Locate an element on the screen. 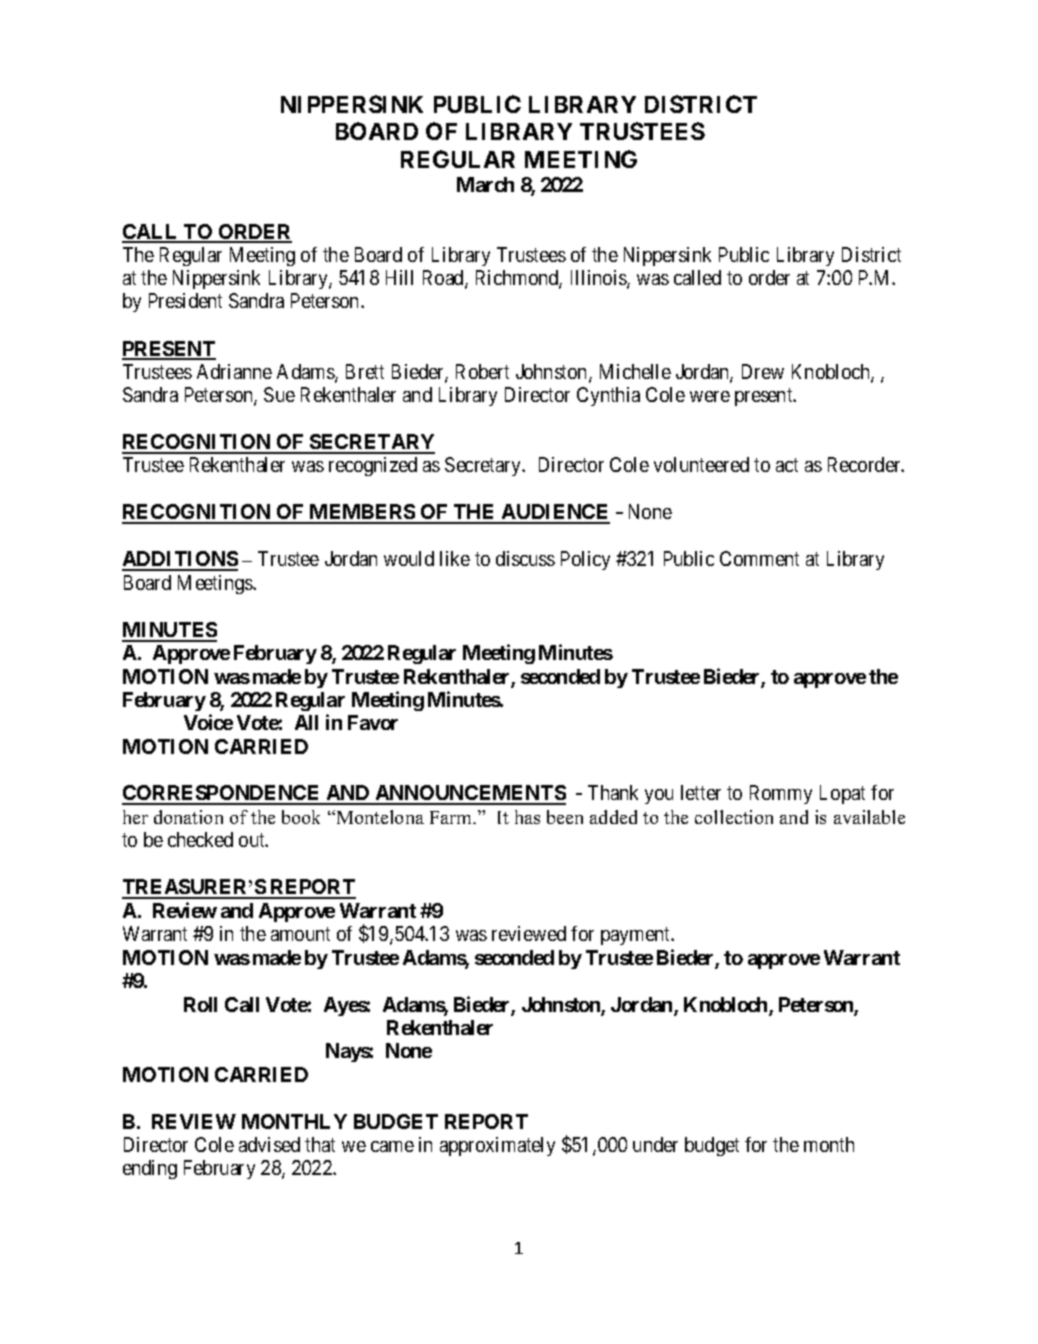 This screenshot has height=1344, width=1038. Favor is located at coordinates (373, 722).
